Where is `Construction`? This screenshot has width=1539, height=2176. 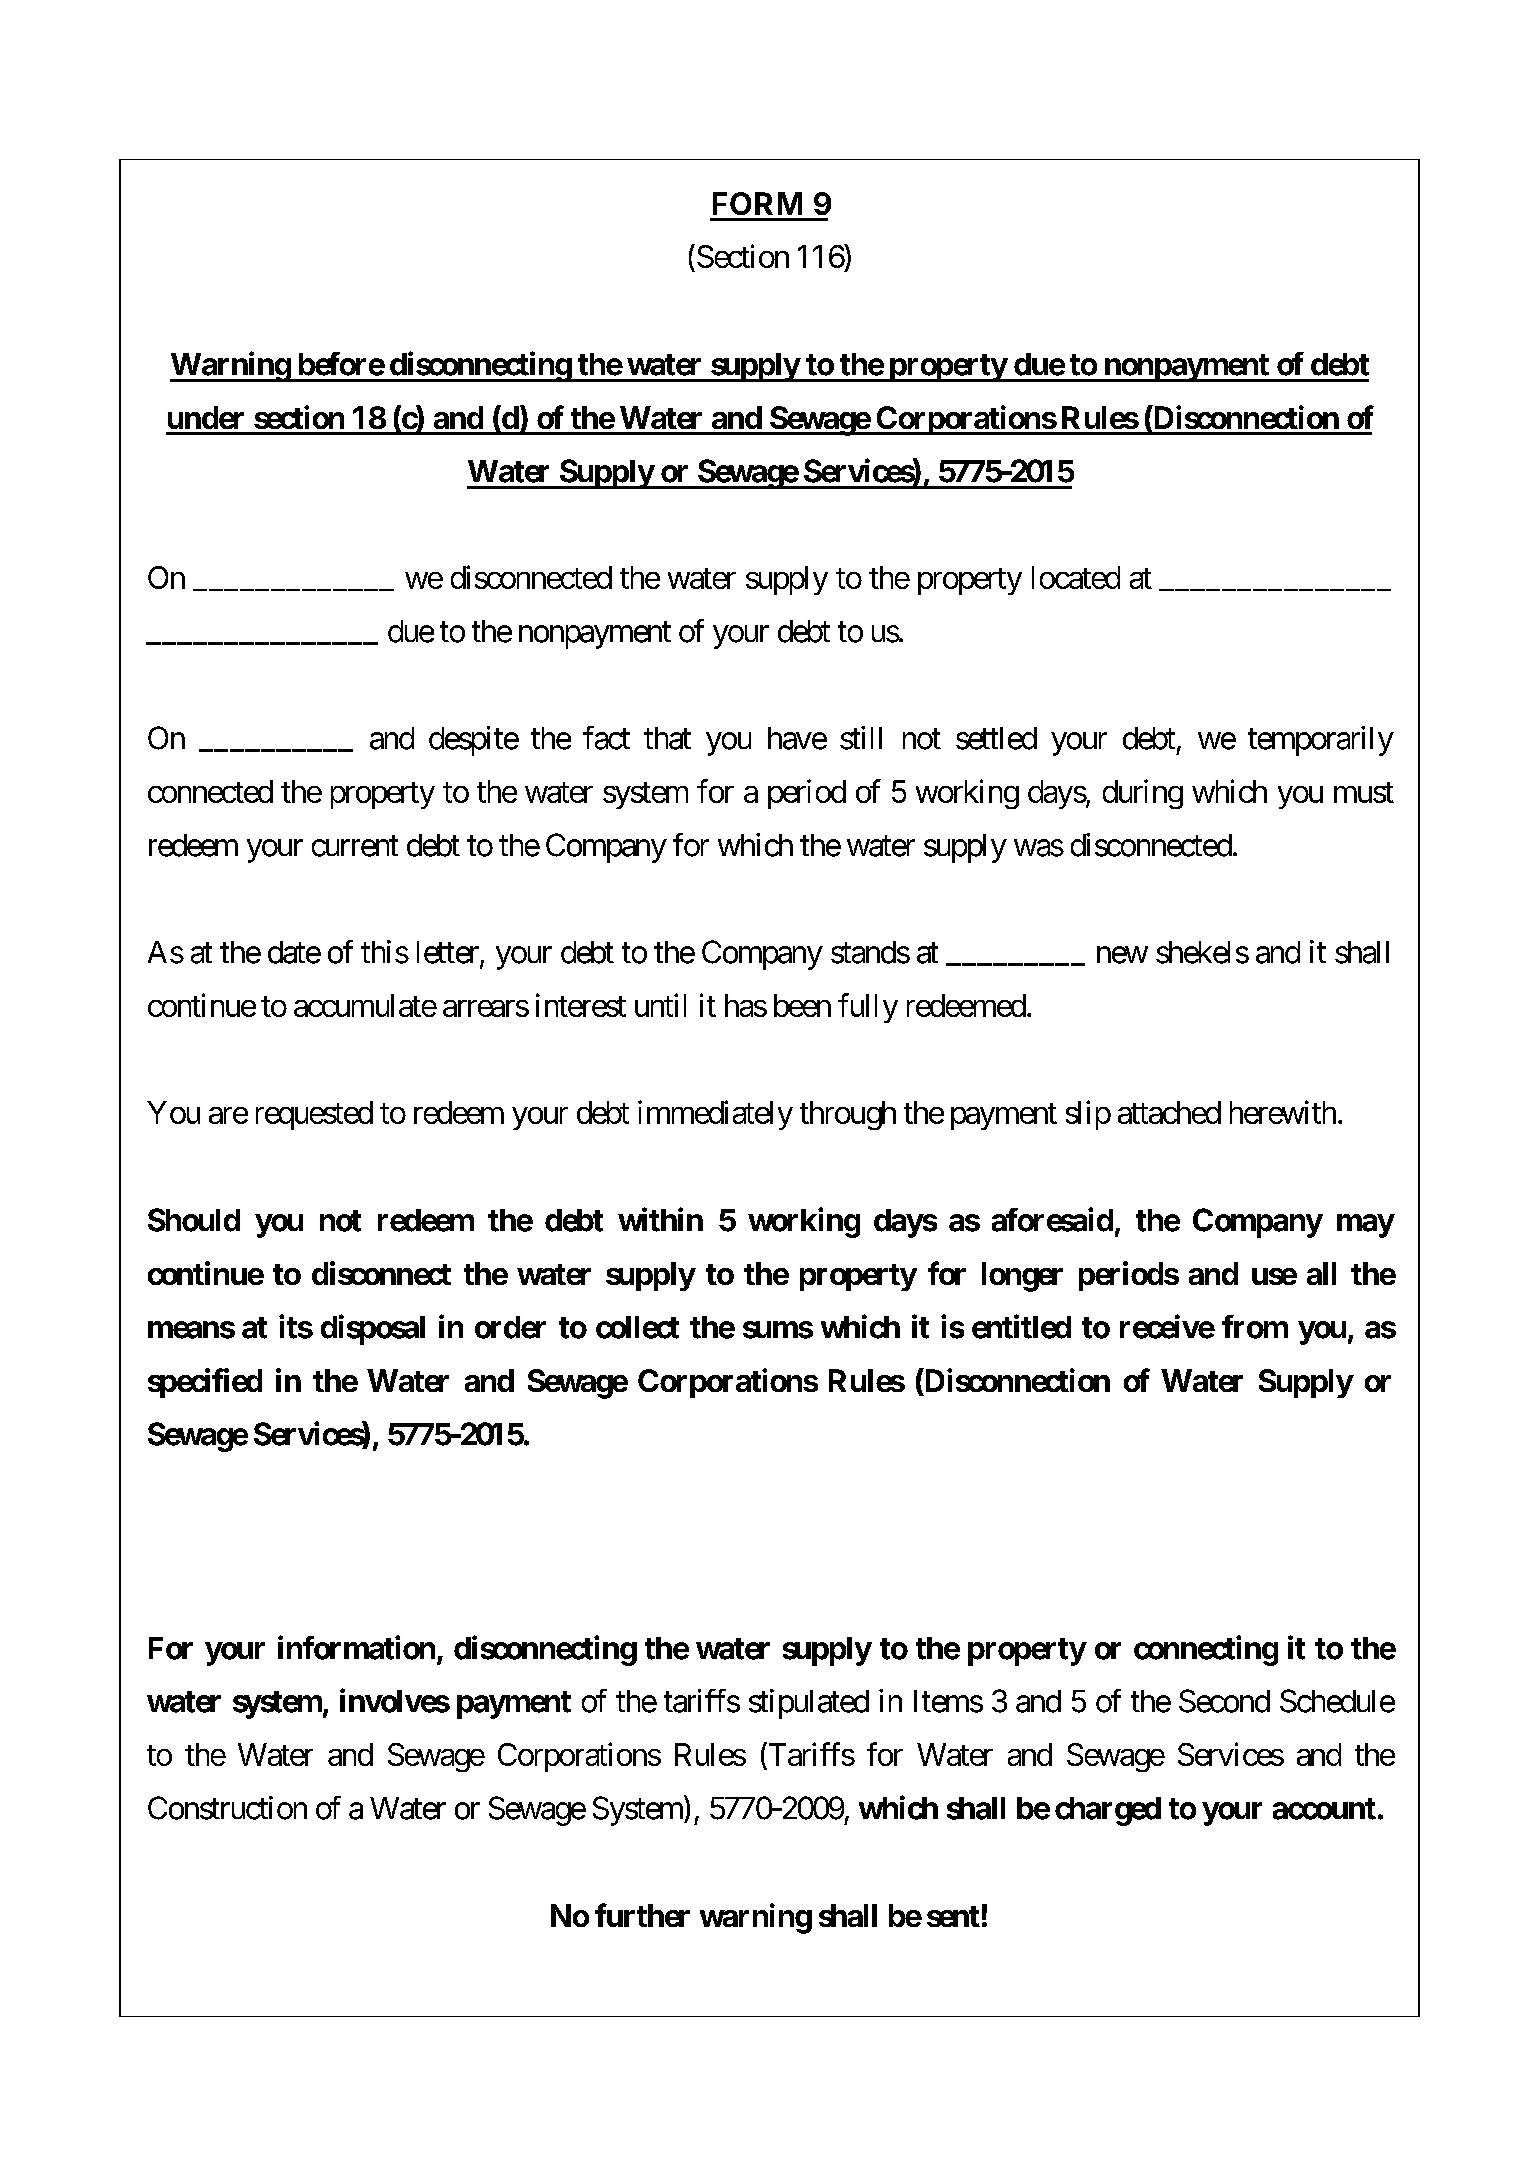 Construction is located at coordinates (227, 1808).
